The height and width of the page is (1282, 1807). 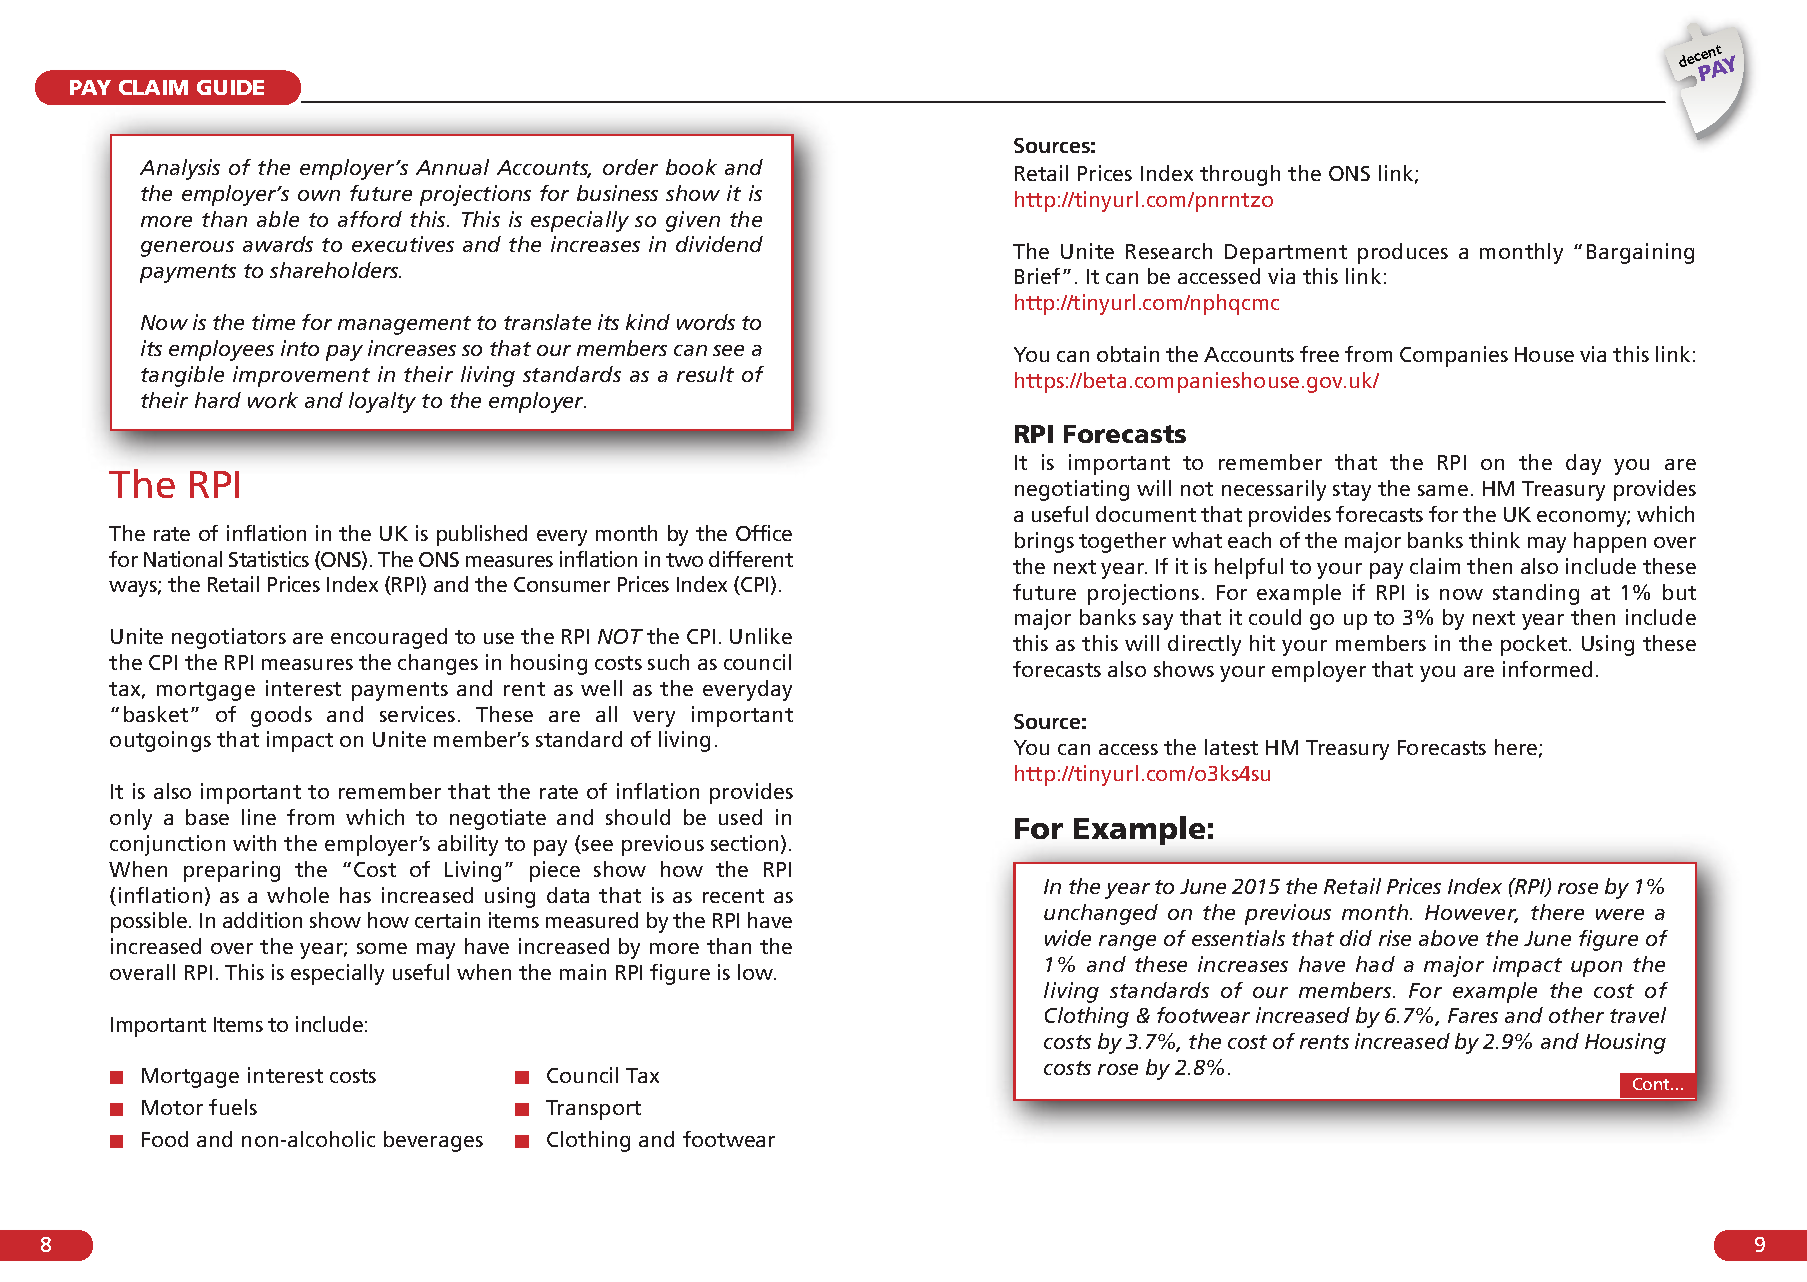 What do you see at coordinates (233, 1107) in the page?
I see `fuels` at bounding box center [233, 1107].
